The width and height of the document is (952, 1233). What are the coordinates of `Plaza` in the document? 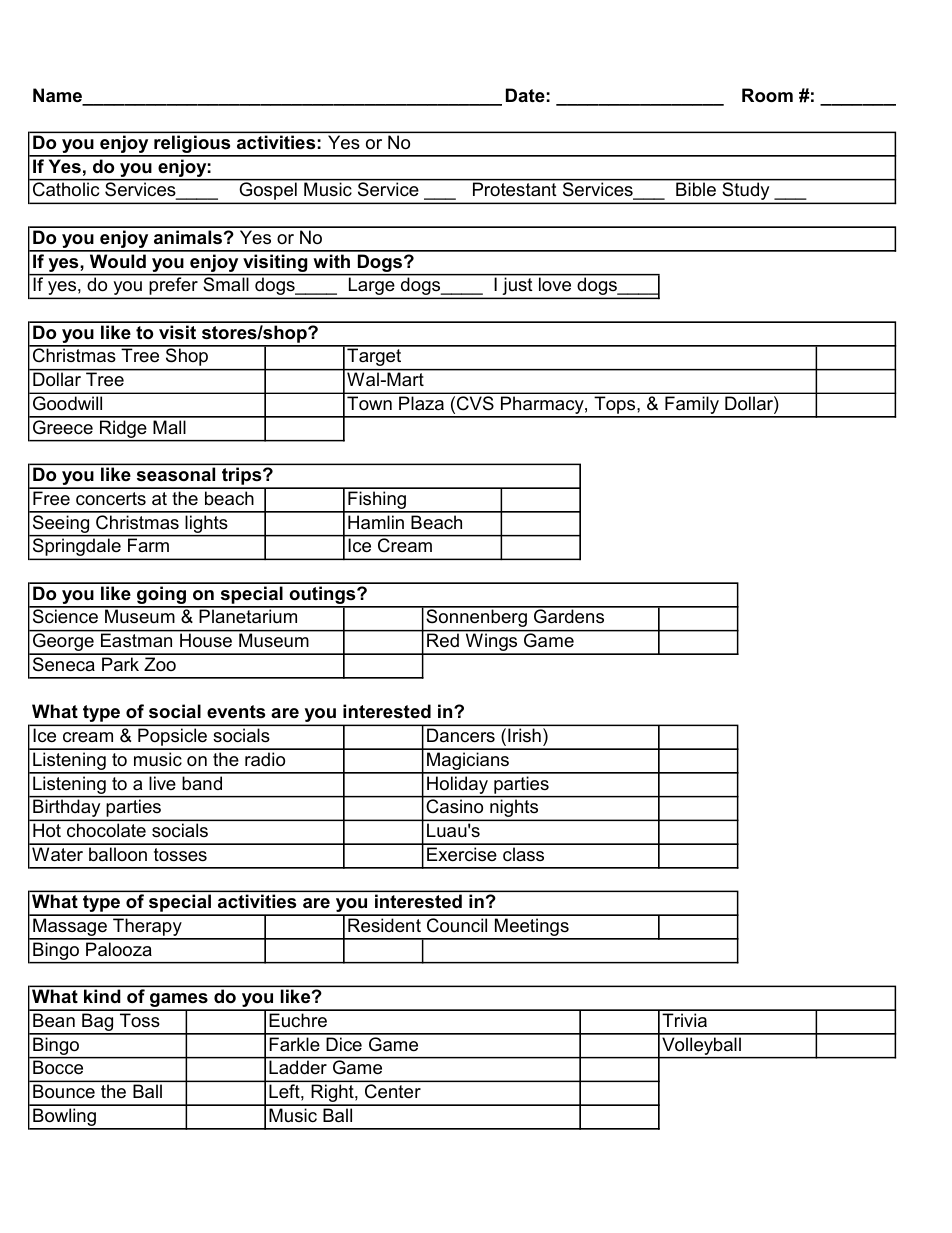 It's located at (421, 403).
